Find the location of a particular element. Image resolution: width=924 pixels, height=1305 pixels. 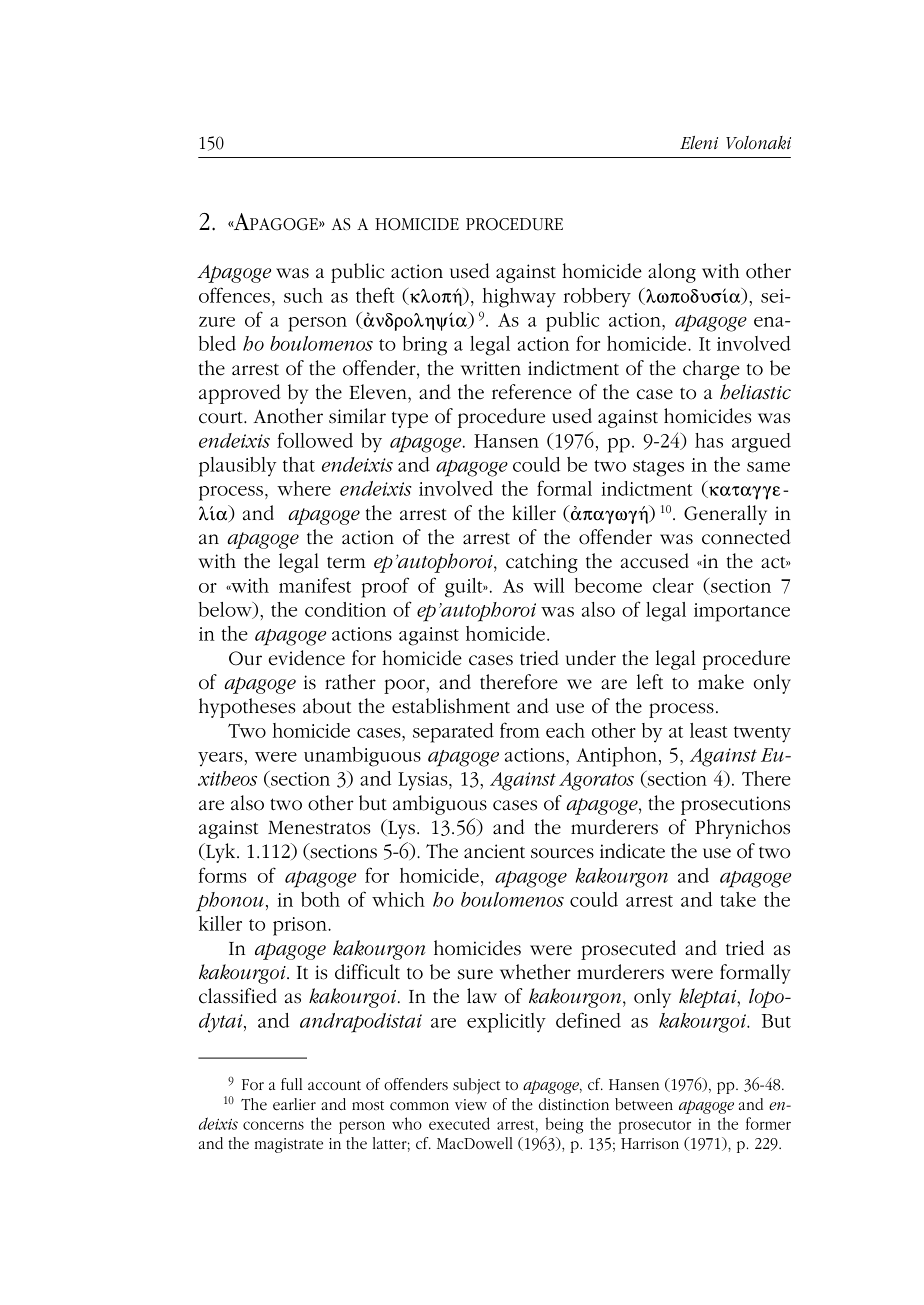

evidence is located at coordinates (307, 658).
